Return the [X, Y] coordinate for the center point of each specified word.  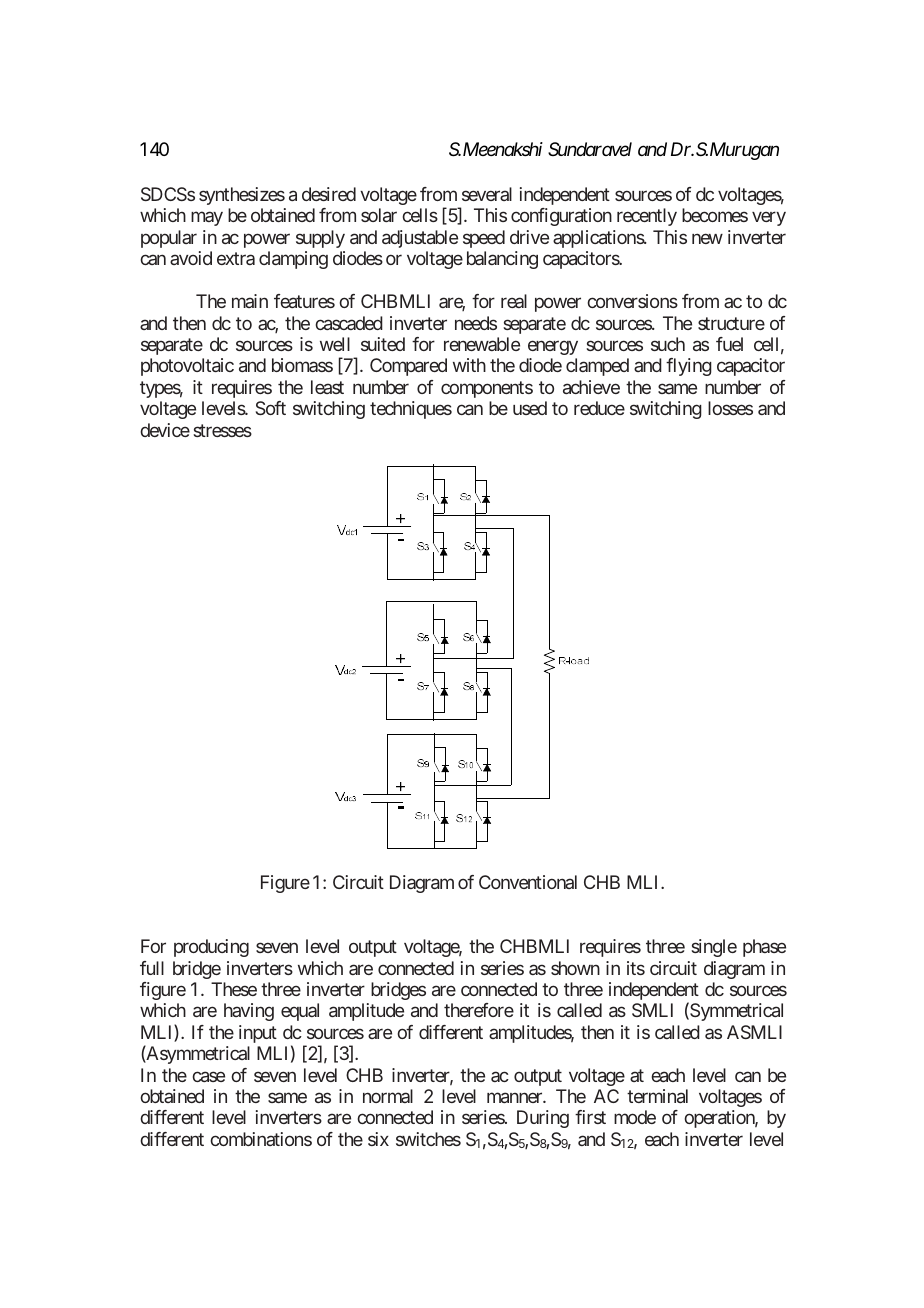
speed [484, 239]
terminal [657, 1096]
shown [575, 968]
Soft [271, 408]
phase [764, 948]
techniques [411, 410]
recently [647, 217]
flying [689, 367]
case [208, 1076]
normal [388, 1096]
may [207, 219]
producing [211, 948]
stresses [222, 430]
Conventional [528, 882]
